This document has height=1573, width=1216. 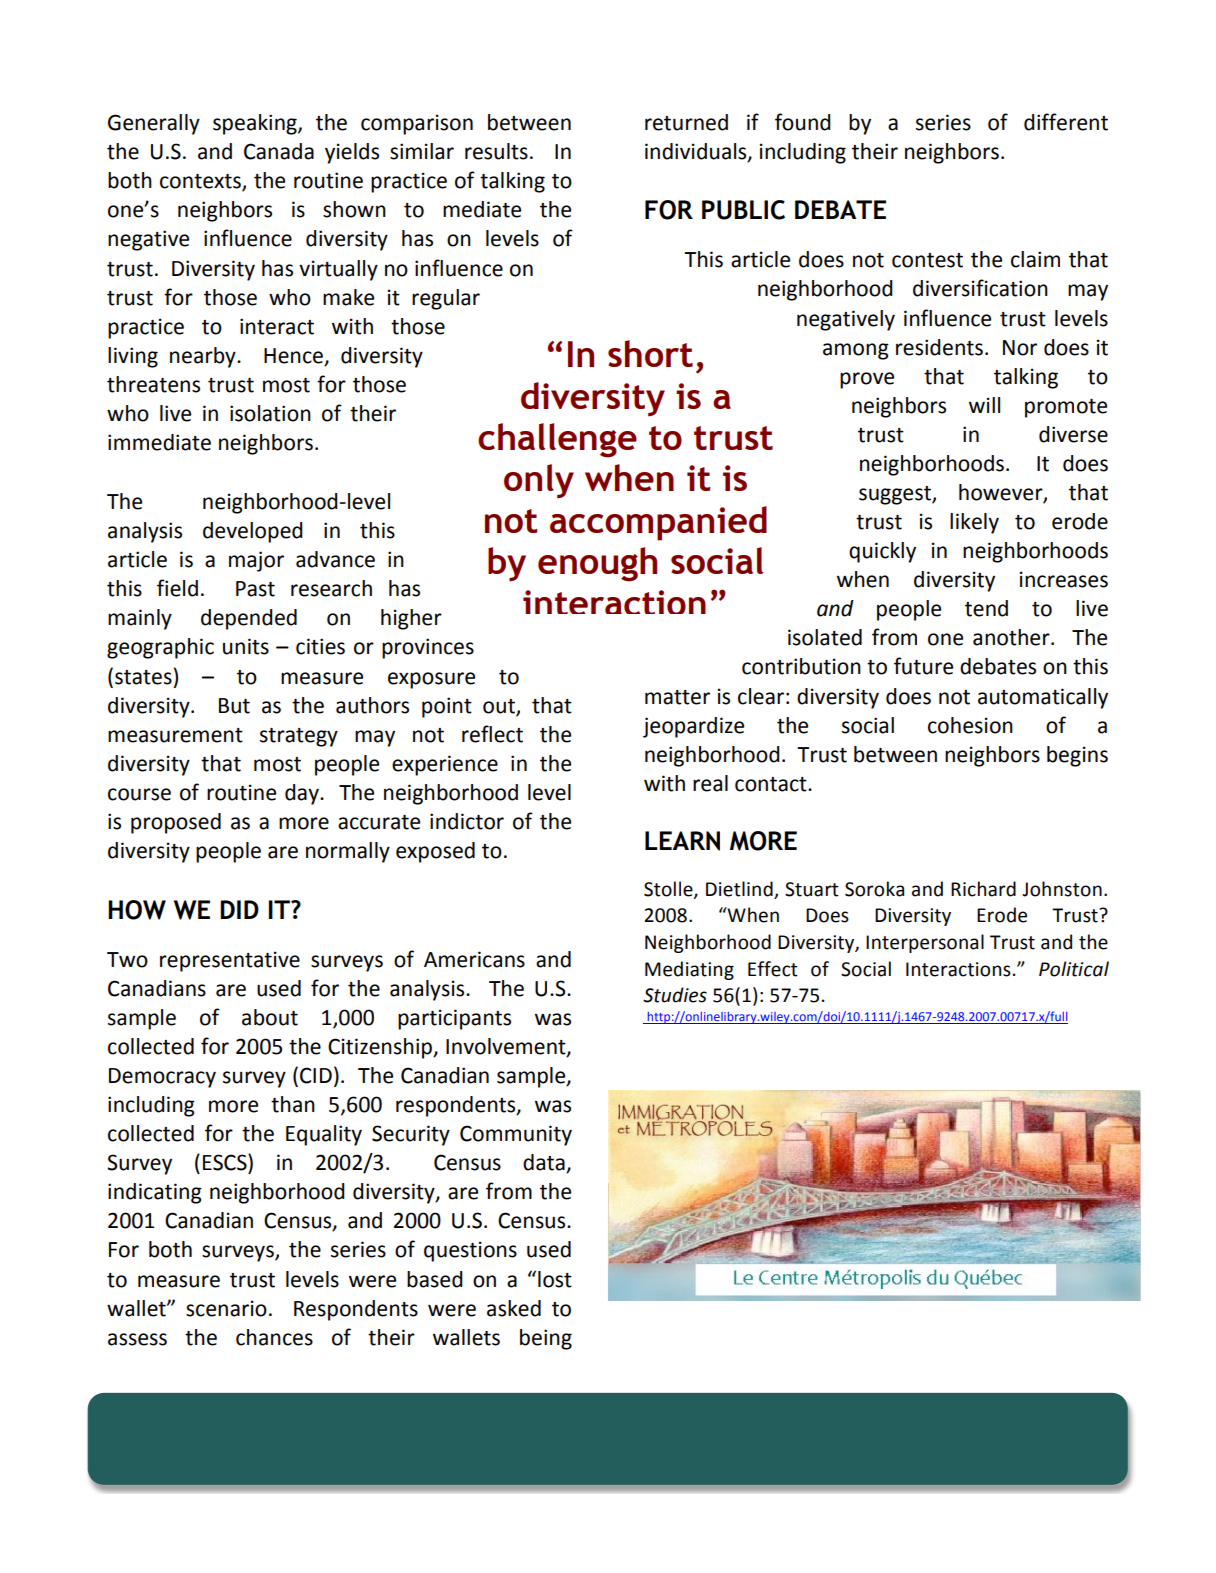 What do you see at coordinates (686, 122) in the document?
I see `returned` at bounding box center [686, 122].
